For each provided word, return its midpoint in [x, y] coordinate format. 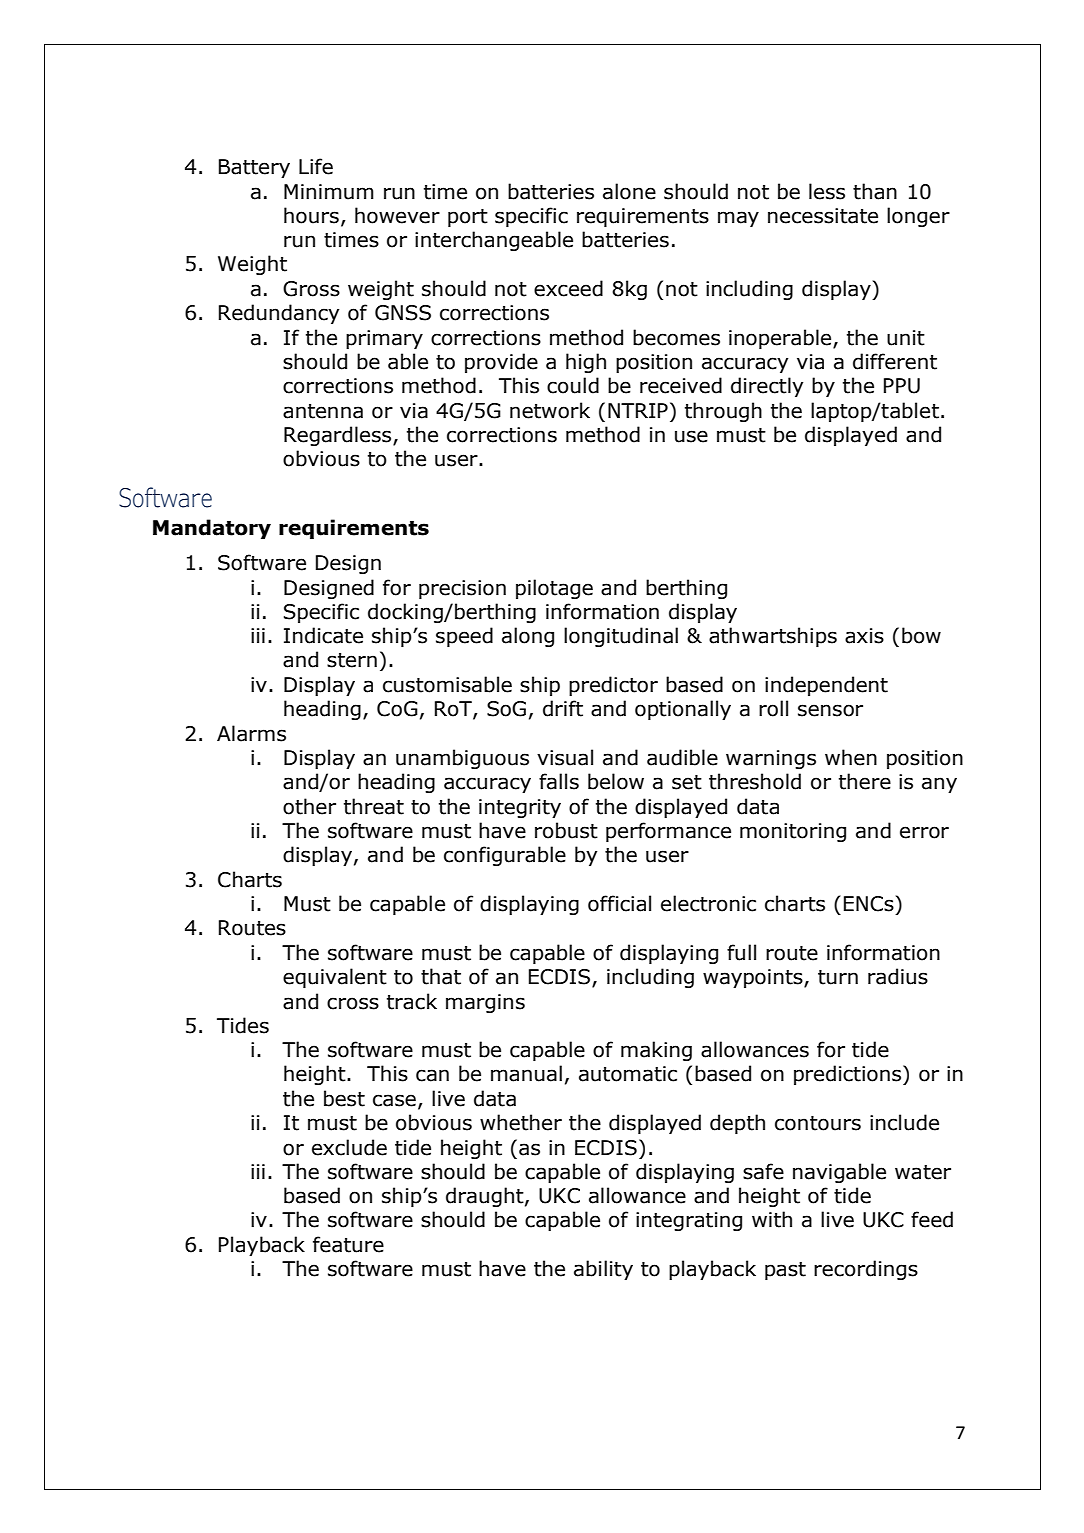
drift [563, 708]
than [875, 191]
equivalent [335, 978]
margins [485, 1003]
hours [311, 215]
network [550, 410]
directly [767, 387]
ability [603, 1270]
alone [629, 191]
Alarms [251, 733]
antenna [323, 411]
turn [838, 977]
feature [348, 1244]
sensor [830, 710]
